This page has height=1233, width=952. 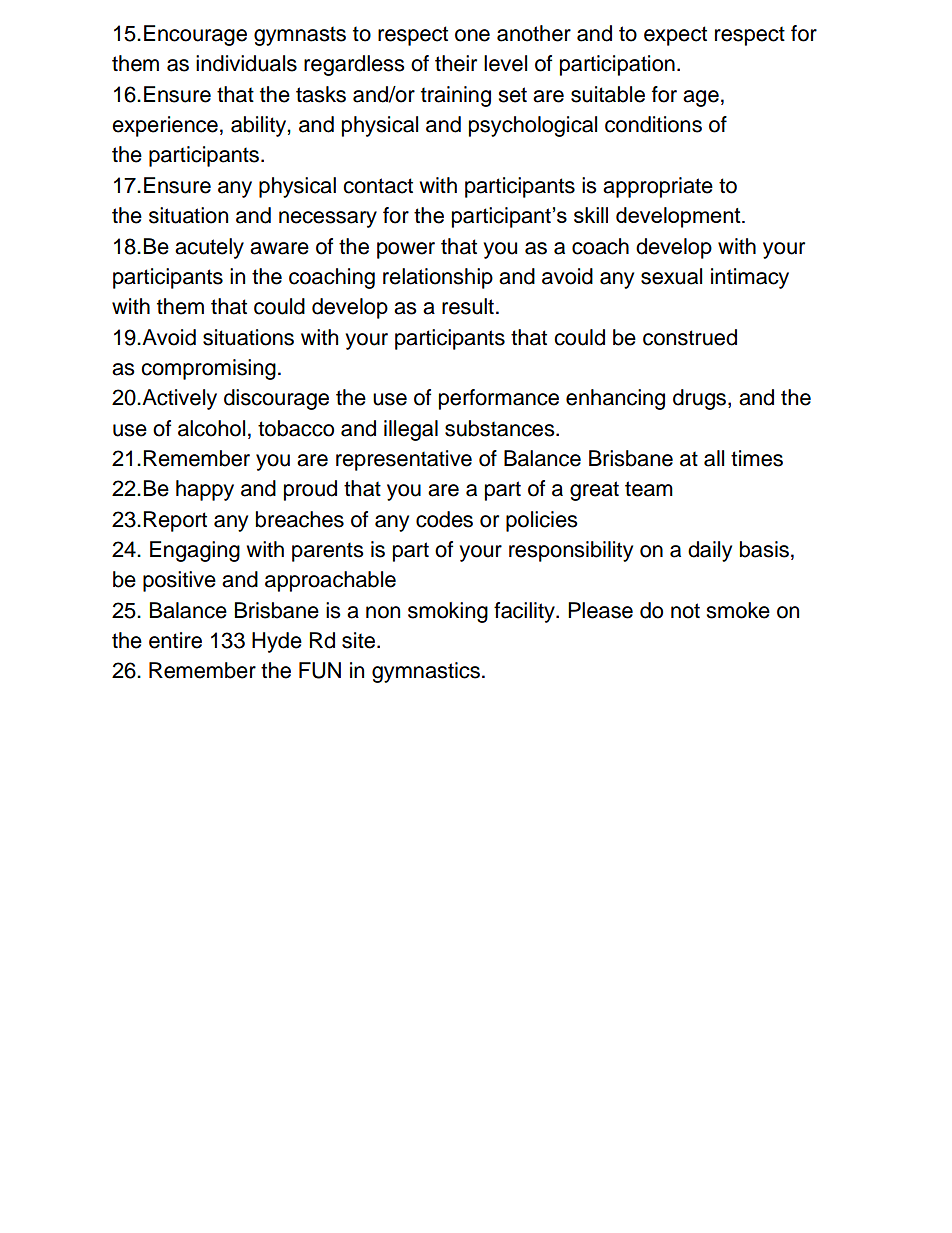 I want to click on performance, so click(x=499, y=399).
